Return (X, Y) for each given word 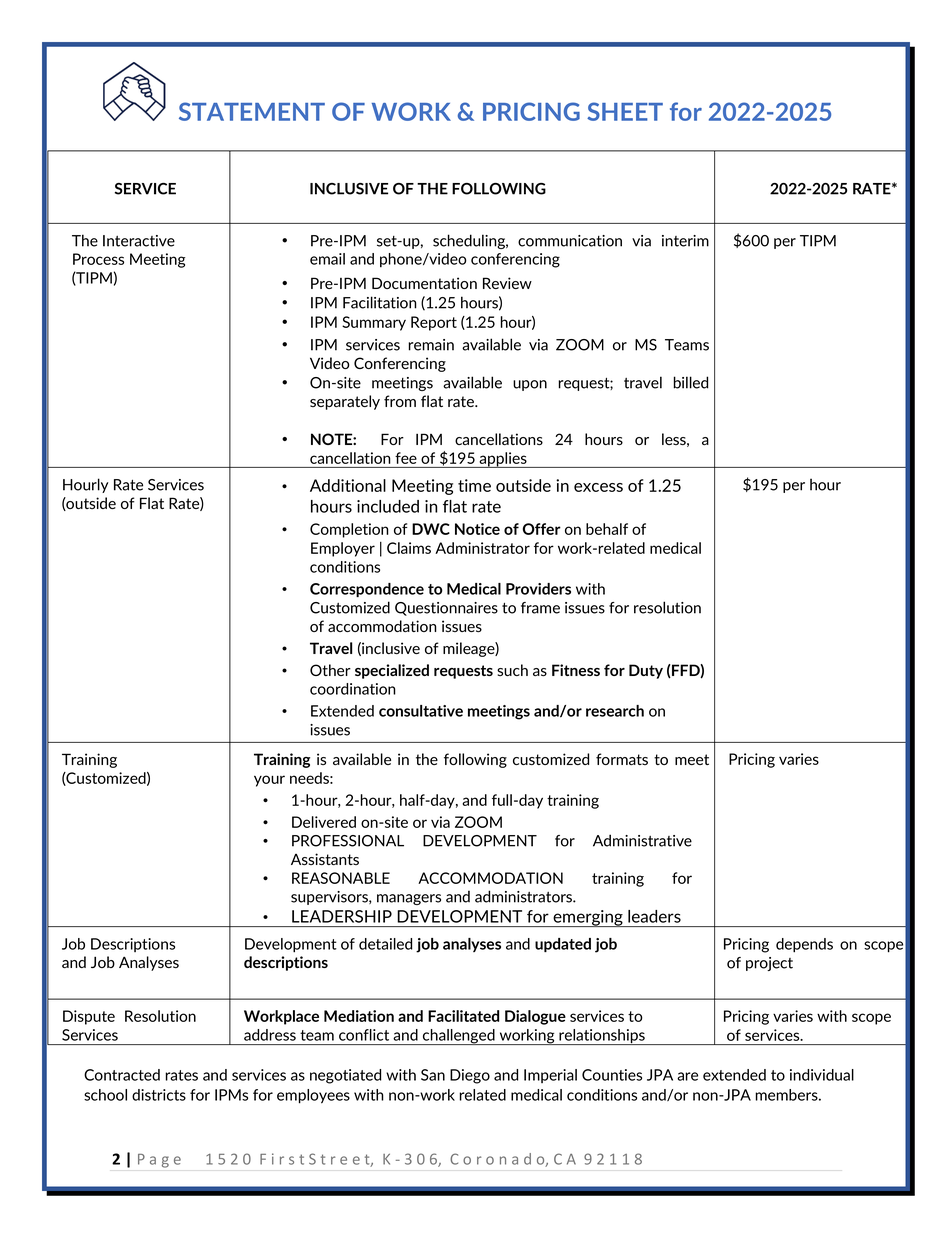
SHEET (625, 111)
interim (685, 241)
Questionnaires (446, 609)
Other (330, 670)
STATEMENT (252, 111)
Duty (646, 671)
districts (159, 1095)
